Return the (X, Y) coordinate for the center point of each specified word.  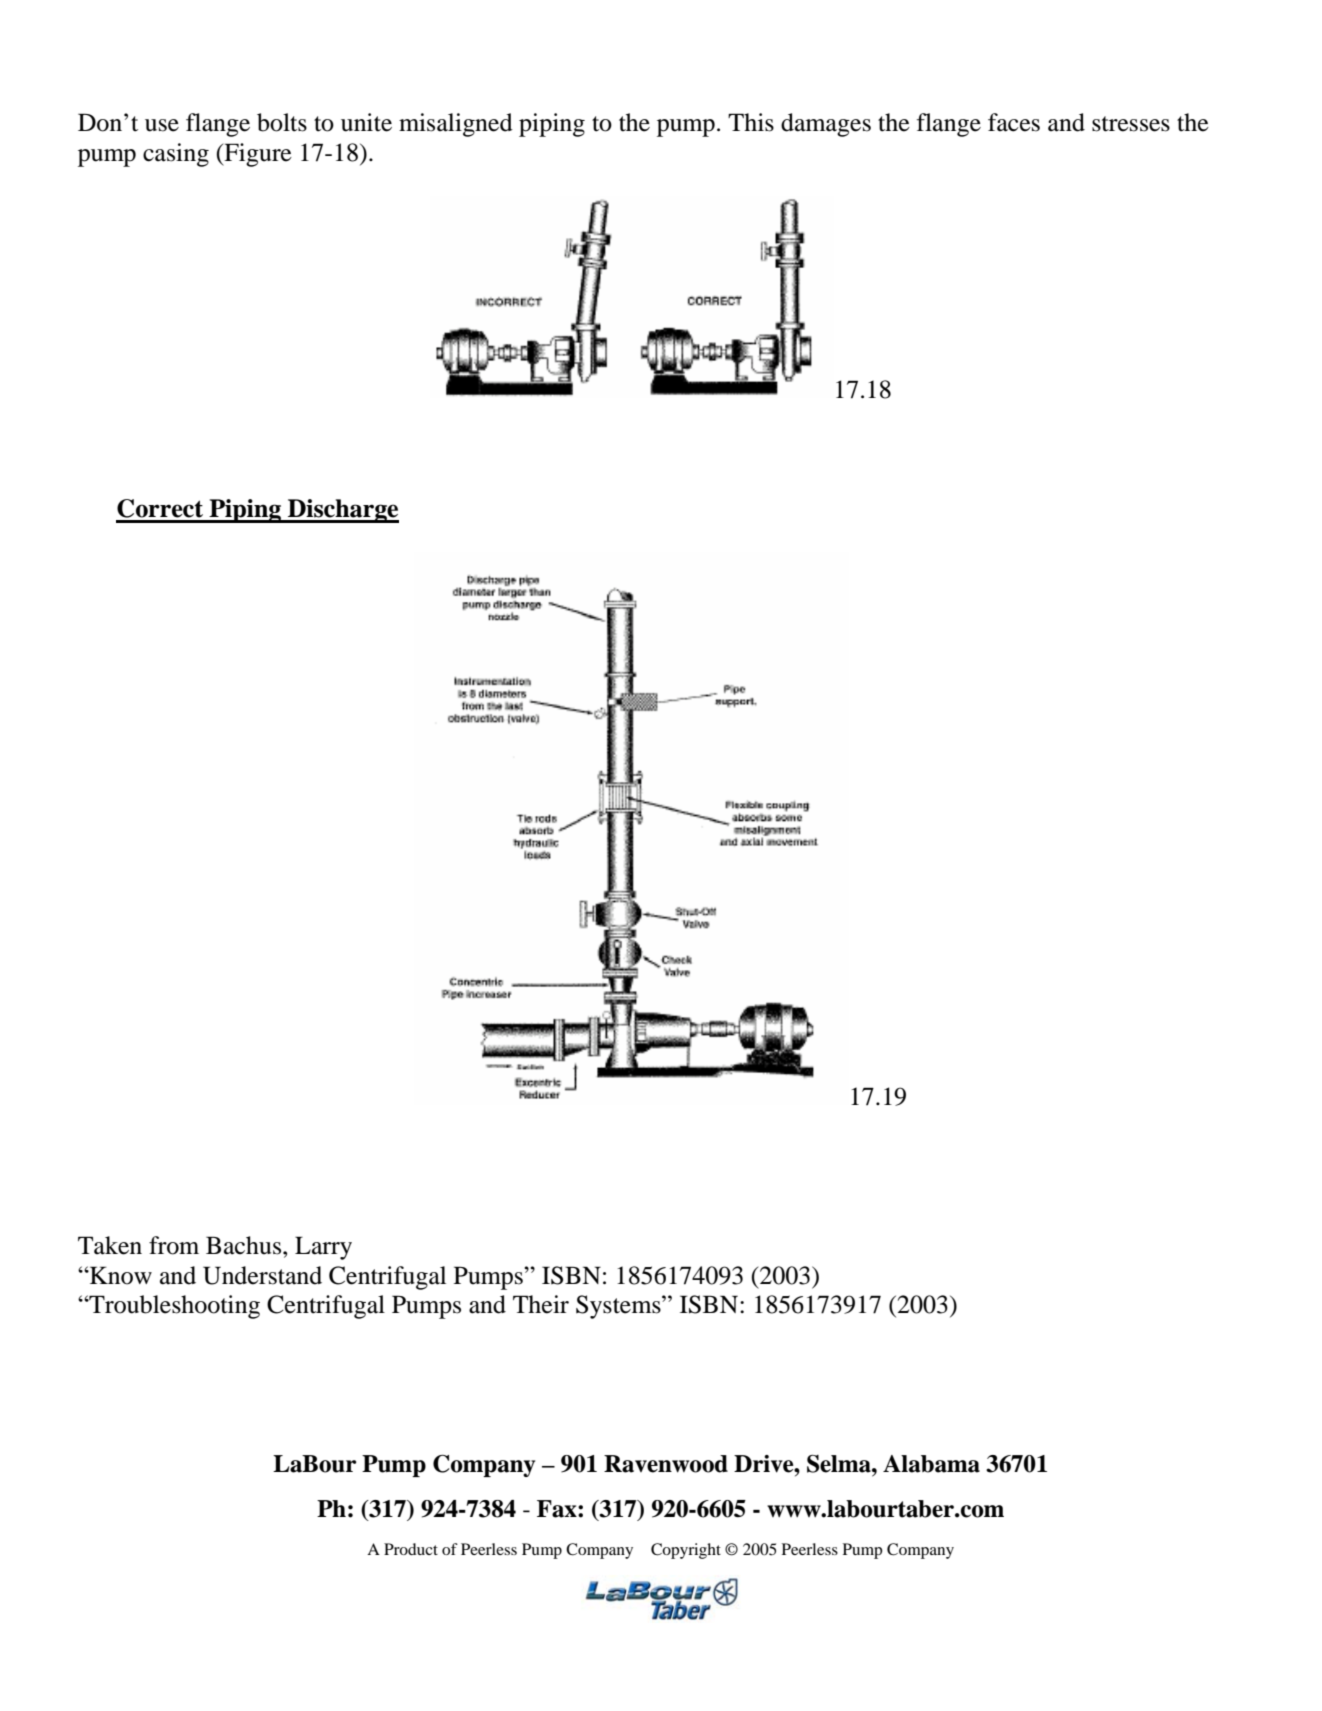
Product (411, 1549)
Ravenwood (666, 1464)
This (751, 122)
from (174, 1245)
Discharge (342, 511)
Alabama (931, 1464)
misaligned (456, 125)
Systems (619, 1307)
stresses (1131, 124)
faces (1014, 122)
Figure (257, 155)
